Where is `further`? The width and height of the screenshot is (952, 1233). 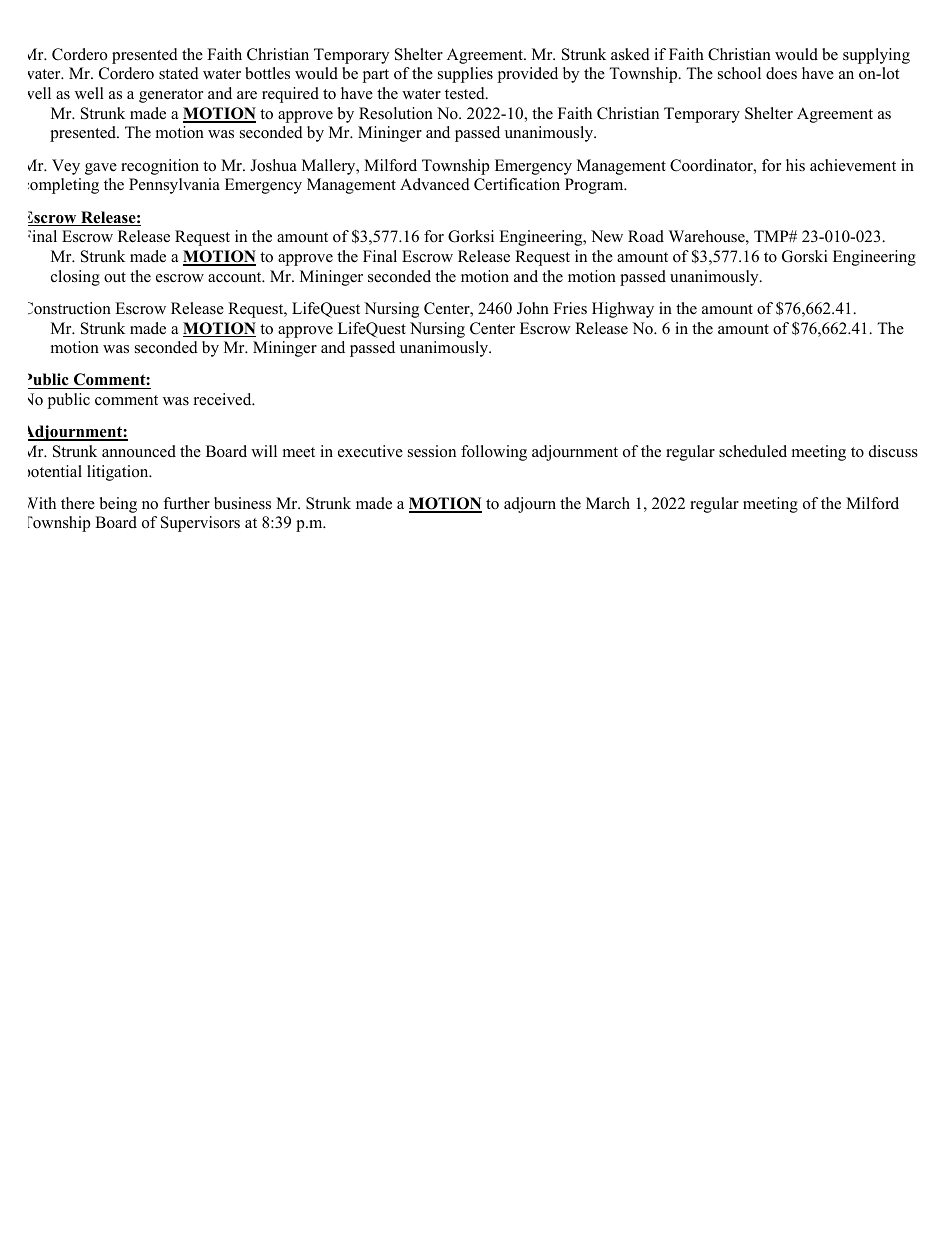
further is located at coordinates (186, 503).
